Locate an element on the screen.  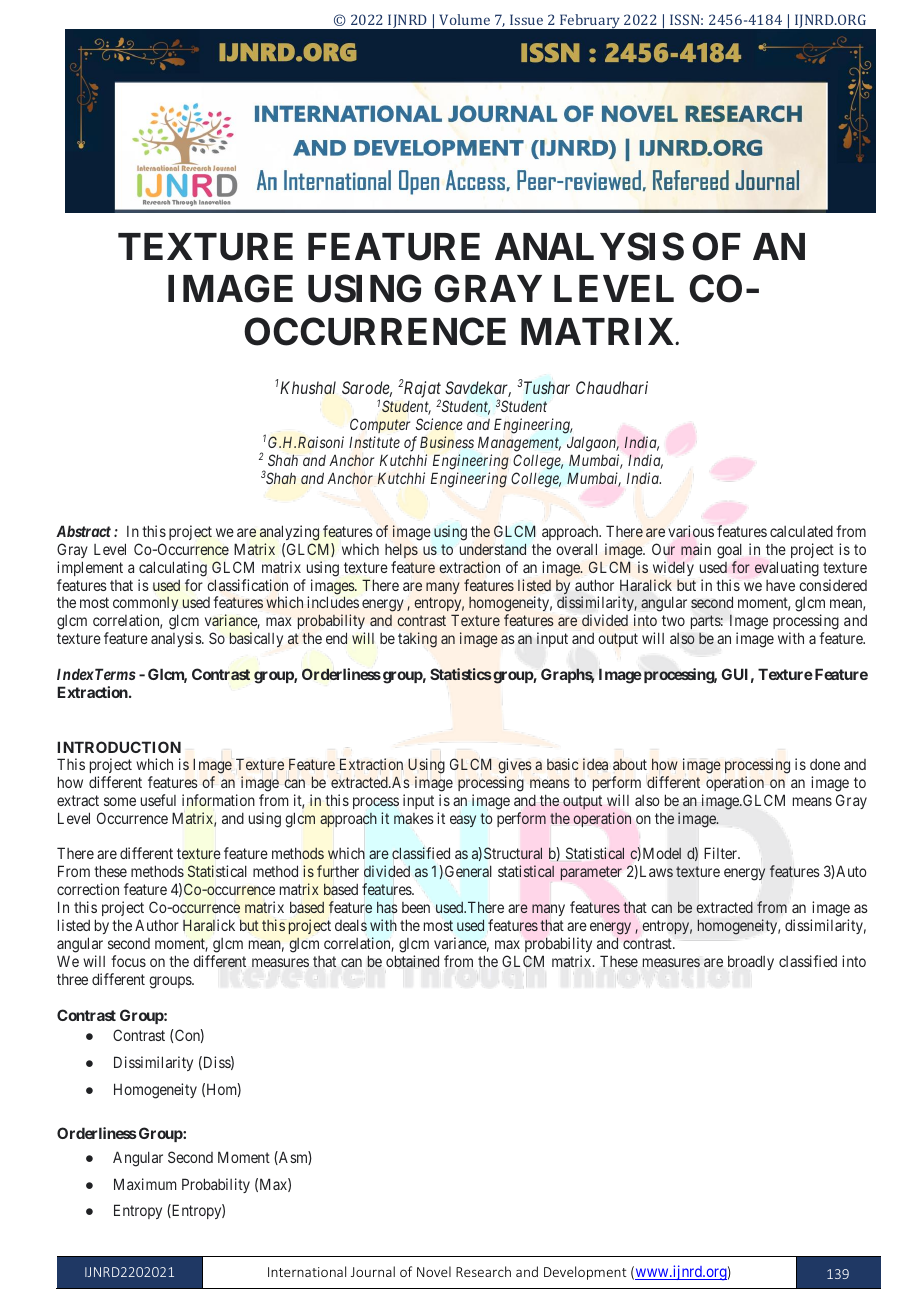
Volume is located at coordinates (464, 19).
